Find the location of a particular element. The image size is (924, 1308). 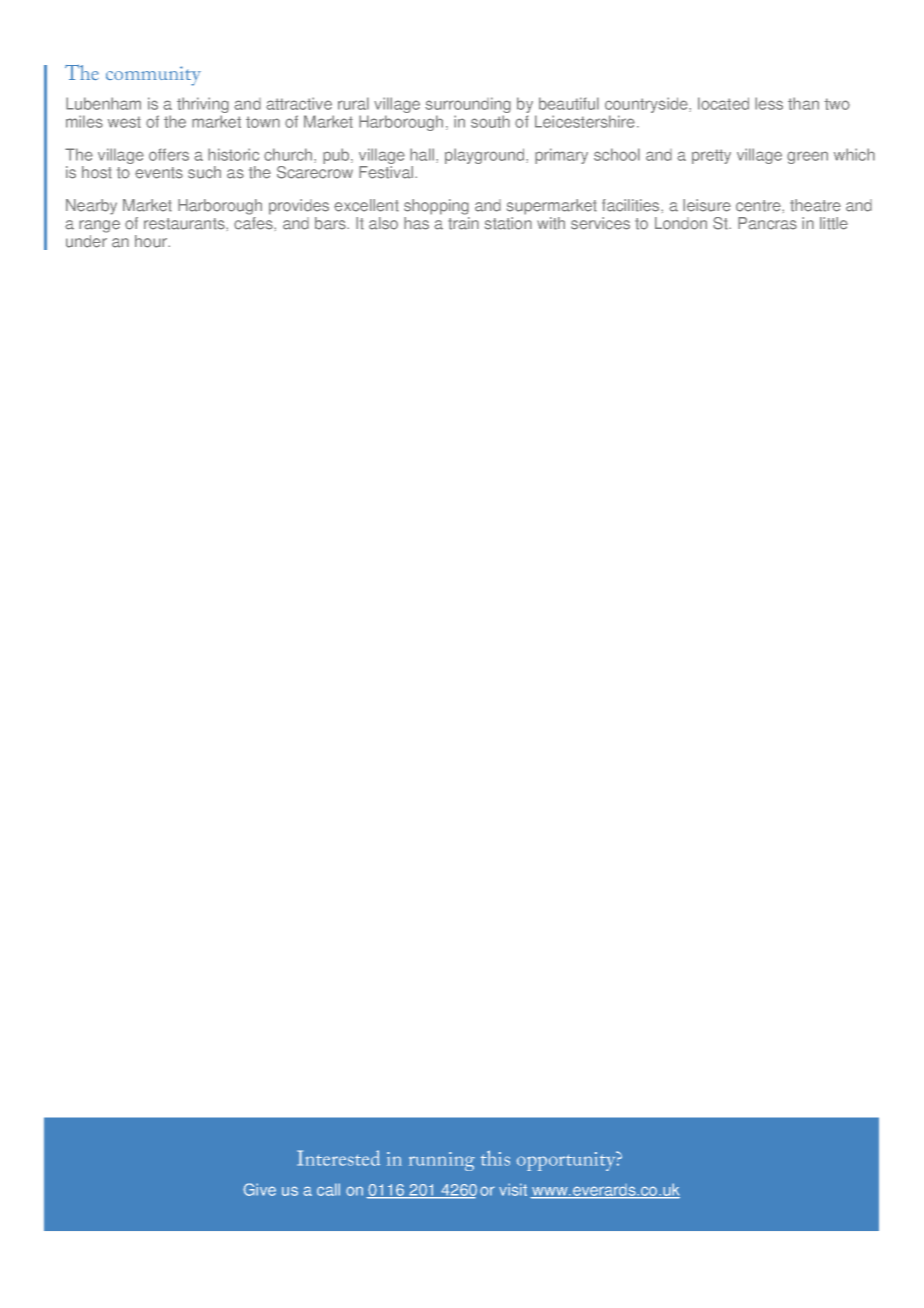

Give is located at coordinates (259, 1189).
